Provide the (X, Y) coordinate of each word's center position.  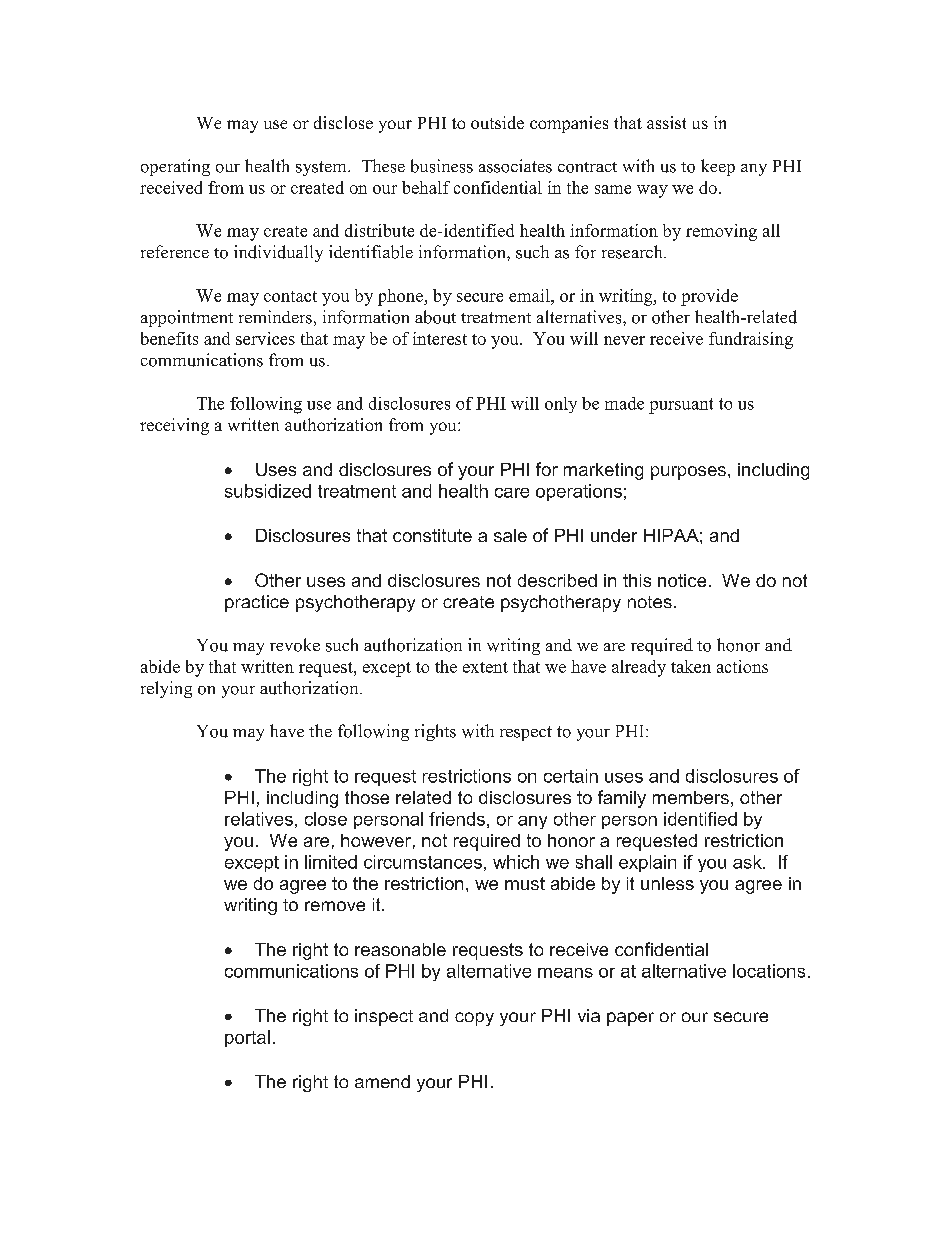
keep (718, 167)
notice (682, 580)
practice (257, 603)
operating (175, 167)
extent (485, 667)
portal (247, 1038)
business (442, 166)
